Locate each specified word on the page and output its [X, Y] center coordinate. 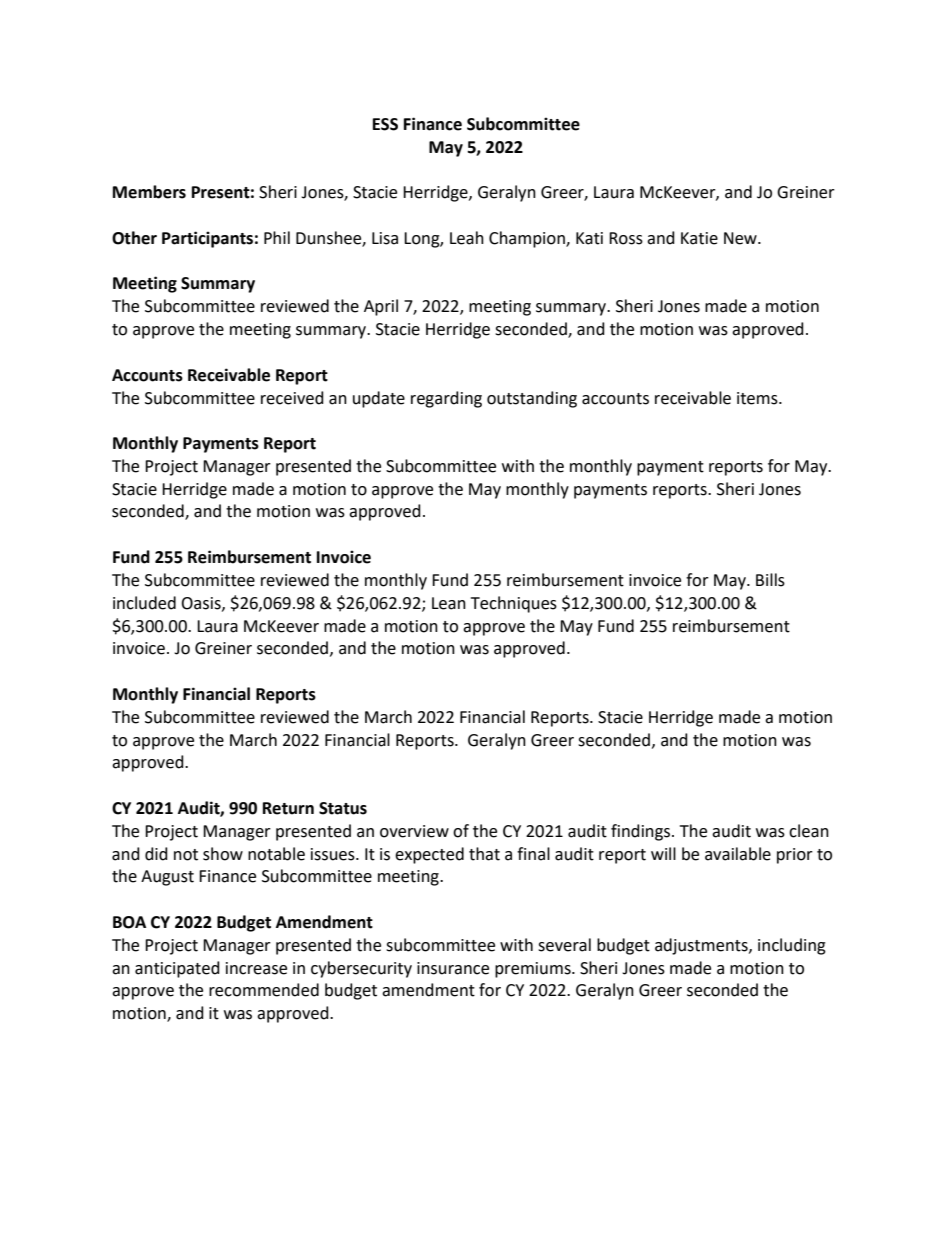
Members [149, 192]
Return [288, 808]
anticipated [177, 969]
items [758, 398]
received [292, 398]
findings [642, 832]
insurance [453, 968]
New [741, 238]
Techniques [514, 604]
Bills [770, 580]
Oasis [202, 604]
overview [414, 831]
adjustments [702, 946]
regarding [446, 399]
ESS [385, 124]
